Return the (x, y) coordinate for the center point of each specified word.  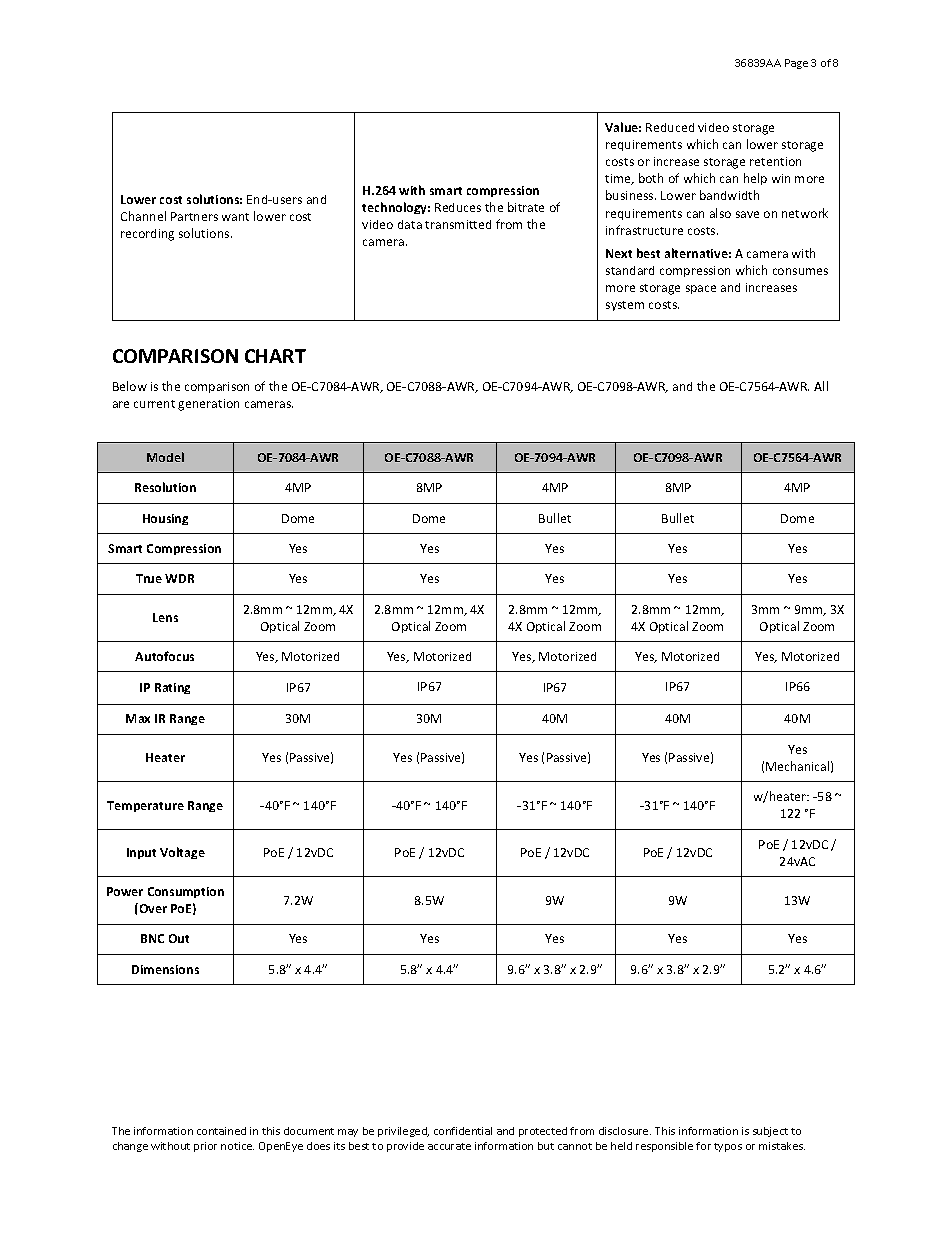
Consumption (186, 892)
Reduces (458, 207)
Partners (194, 216)
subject (770, 1132)
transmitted (458, 224)
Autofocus (164, 656)
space (701, 289)
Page (796, 64)
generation (208, 405)
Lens (165, 617)
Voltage (182, 853)
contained (221, 1131)
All (821, 386)
